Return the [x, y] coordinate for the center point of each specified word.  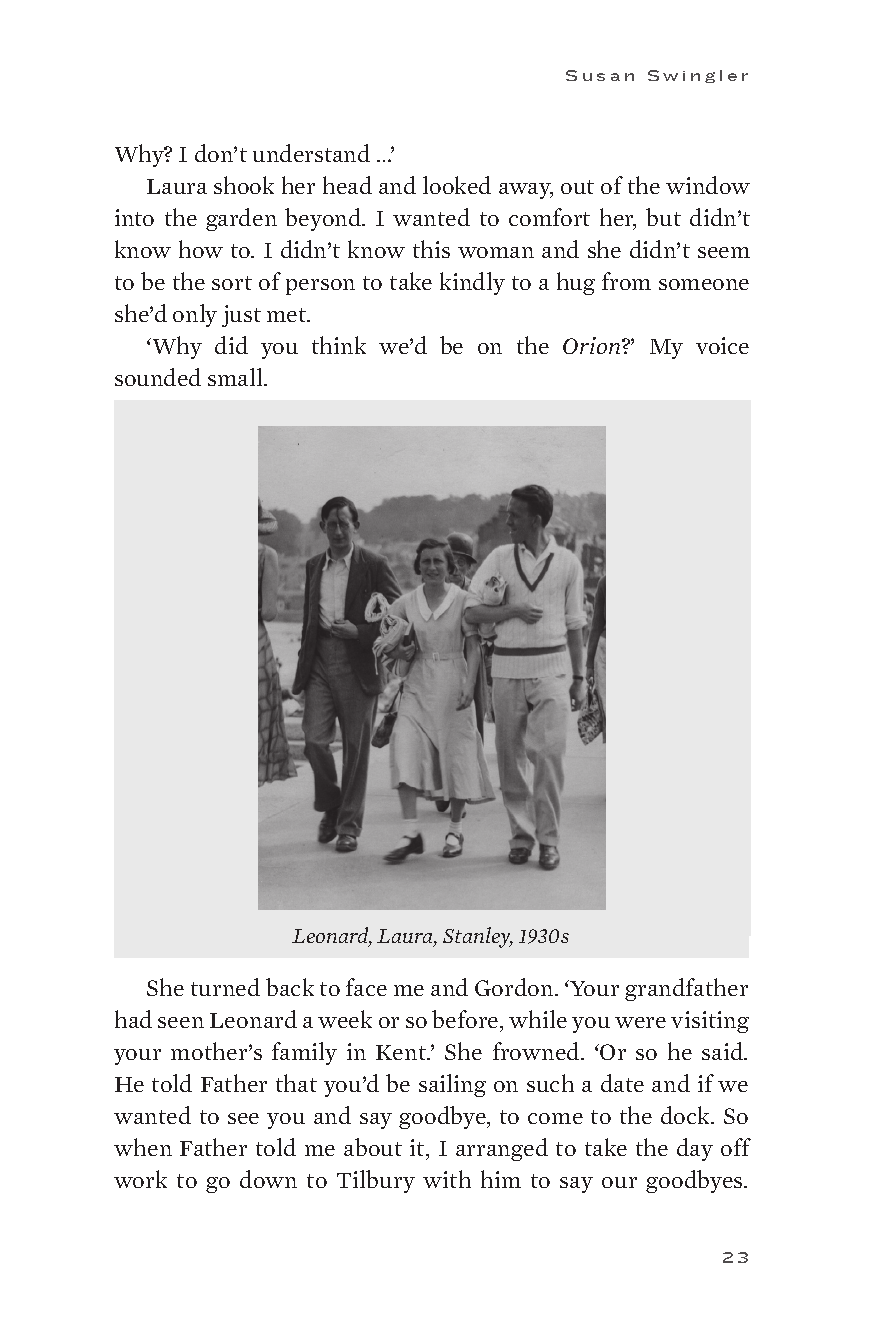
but [663, 217]
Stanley [478, 937]
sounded [158, 377]
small [236, 377]
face [366, 987]
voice [722, 345]
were [640, 1022]
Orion [593, 345]
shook [244, 185]
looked [457, 185]
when [143, 1147]
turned [225, 987]
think [339, 345]
